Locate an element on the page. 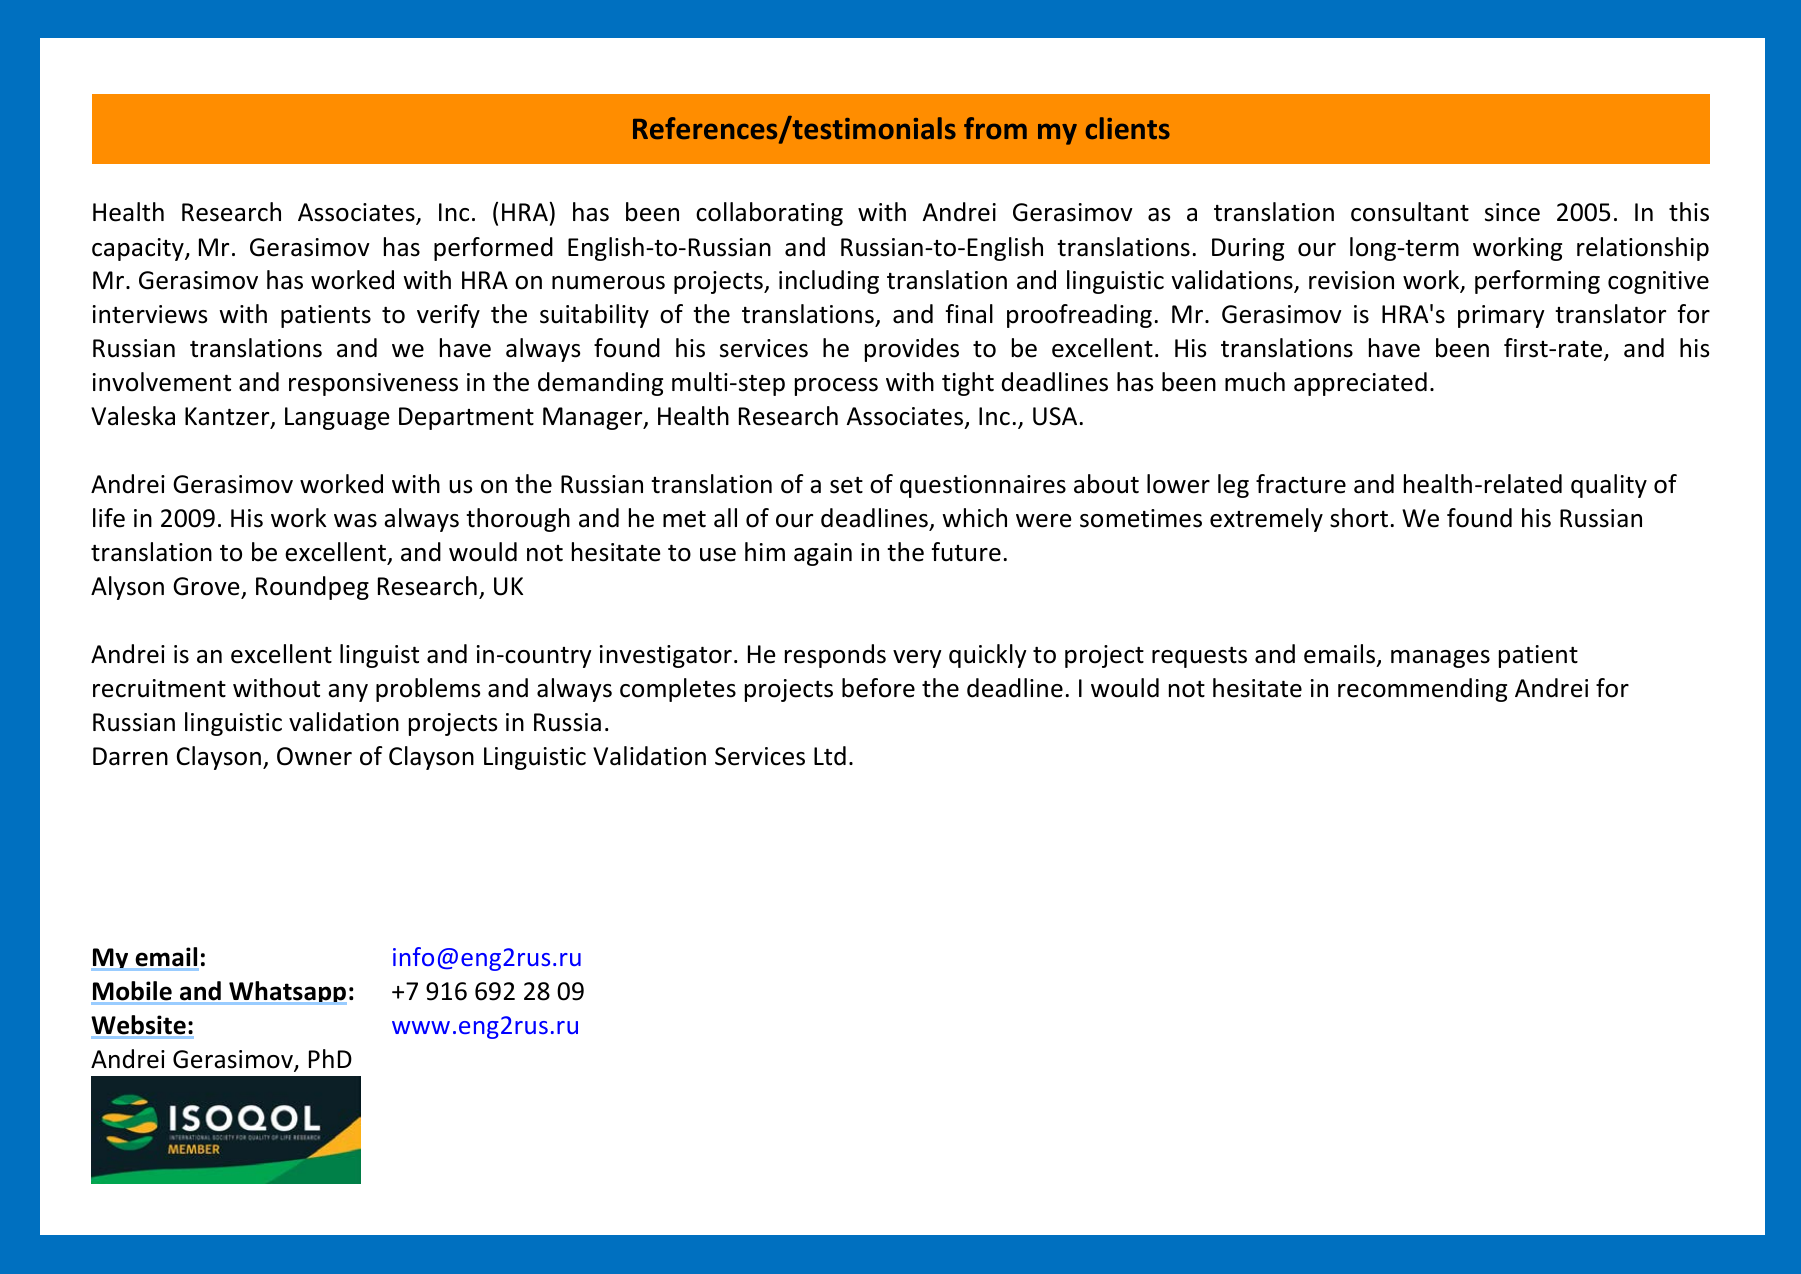 Image resolution: width=1801 pixels, height=1274 pixels. capacity is located at coordinates (139, 249).
